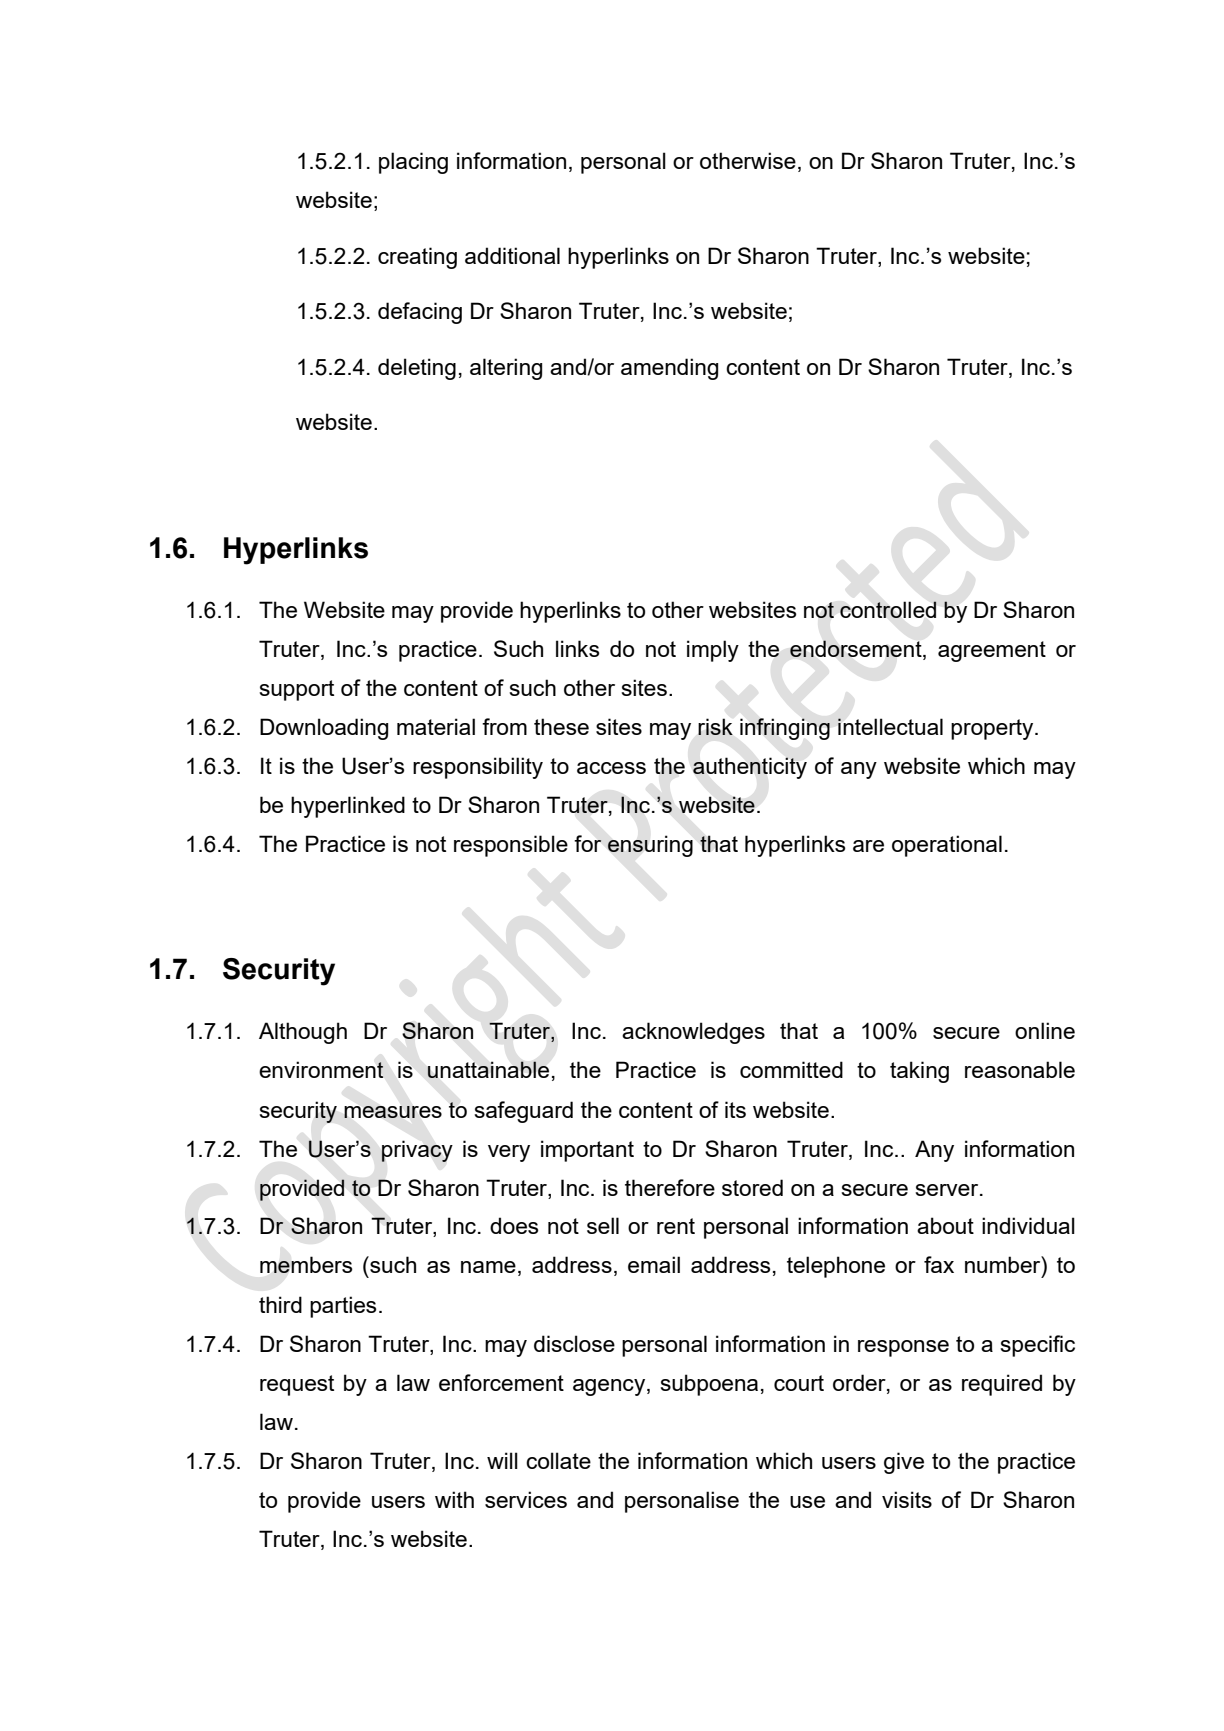 This screenshot has width=1224, height=1731. Describe the element at coordinates (650, 846) in the screenshot. I see `ensuring` at that location.
